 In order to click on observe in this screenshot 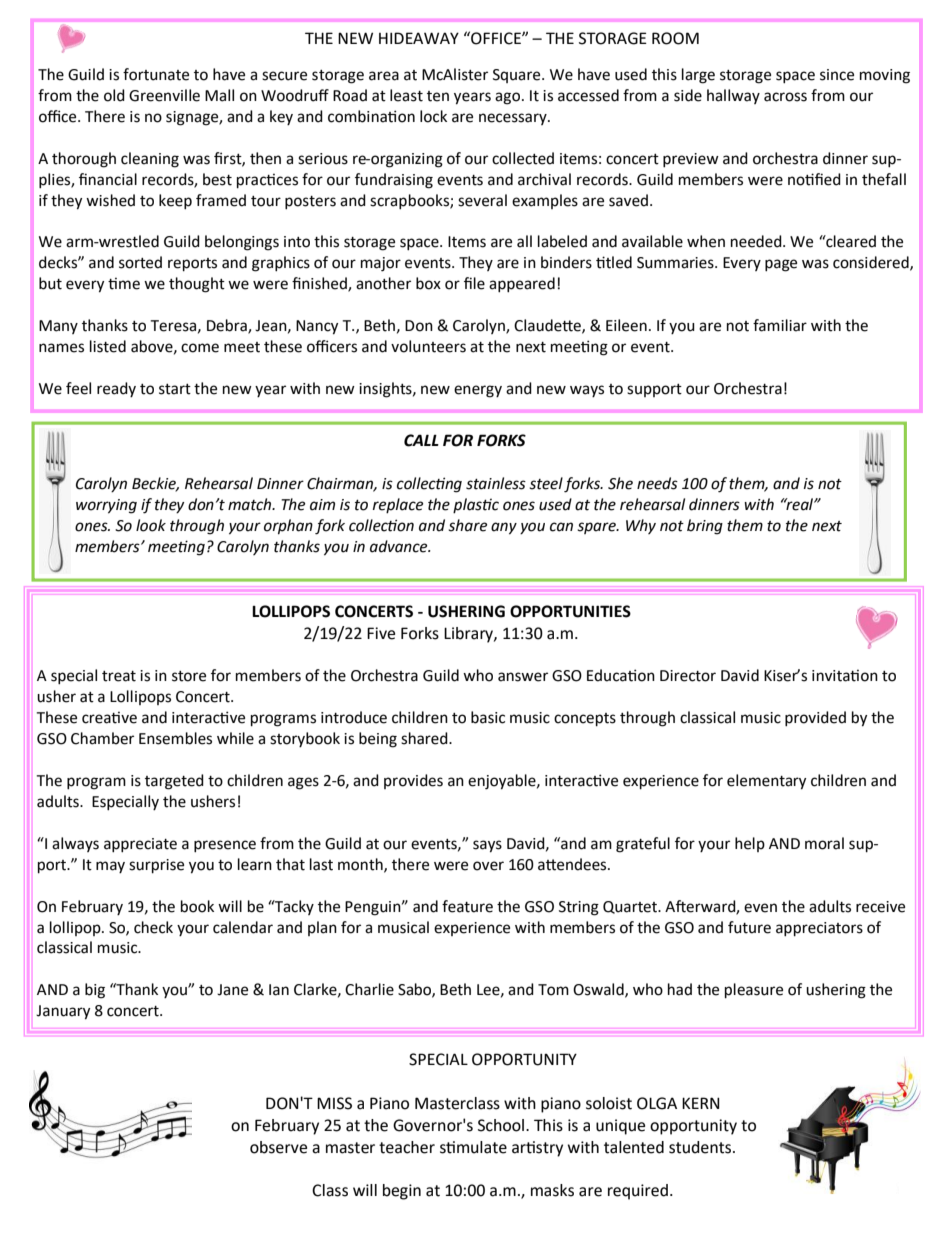, I will do `click(278, 1147)`.
